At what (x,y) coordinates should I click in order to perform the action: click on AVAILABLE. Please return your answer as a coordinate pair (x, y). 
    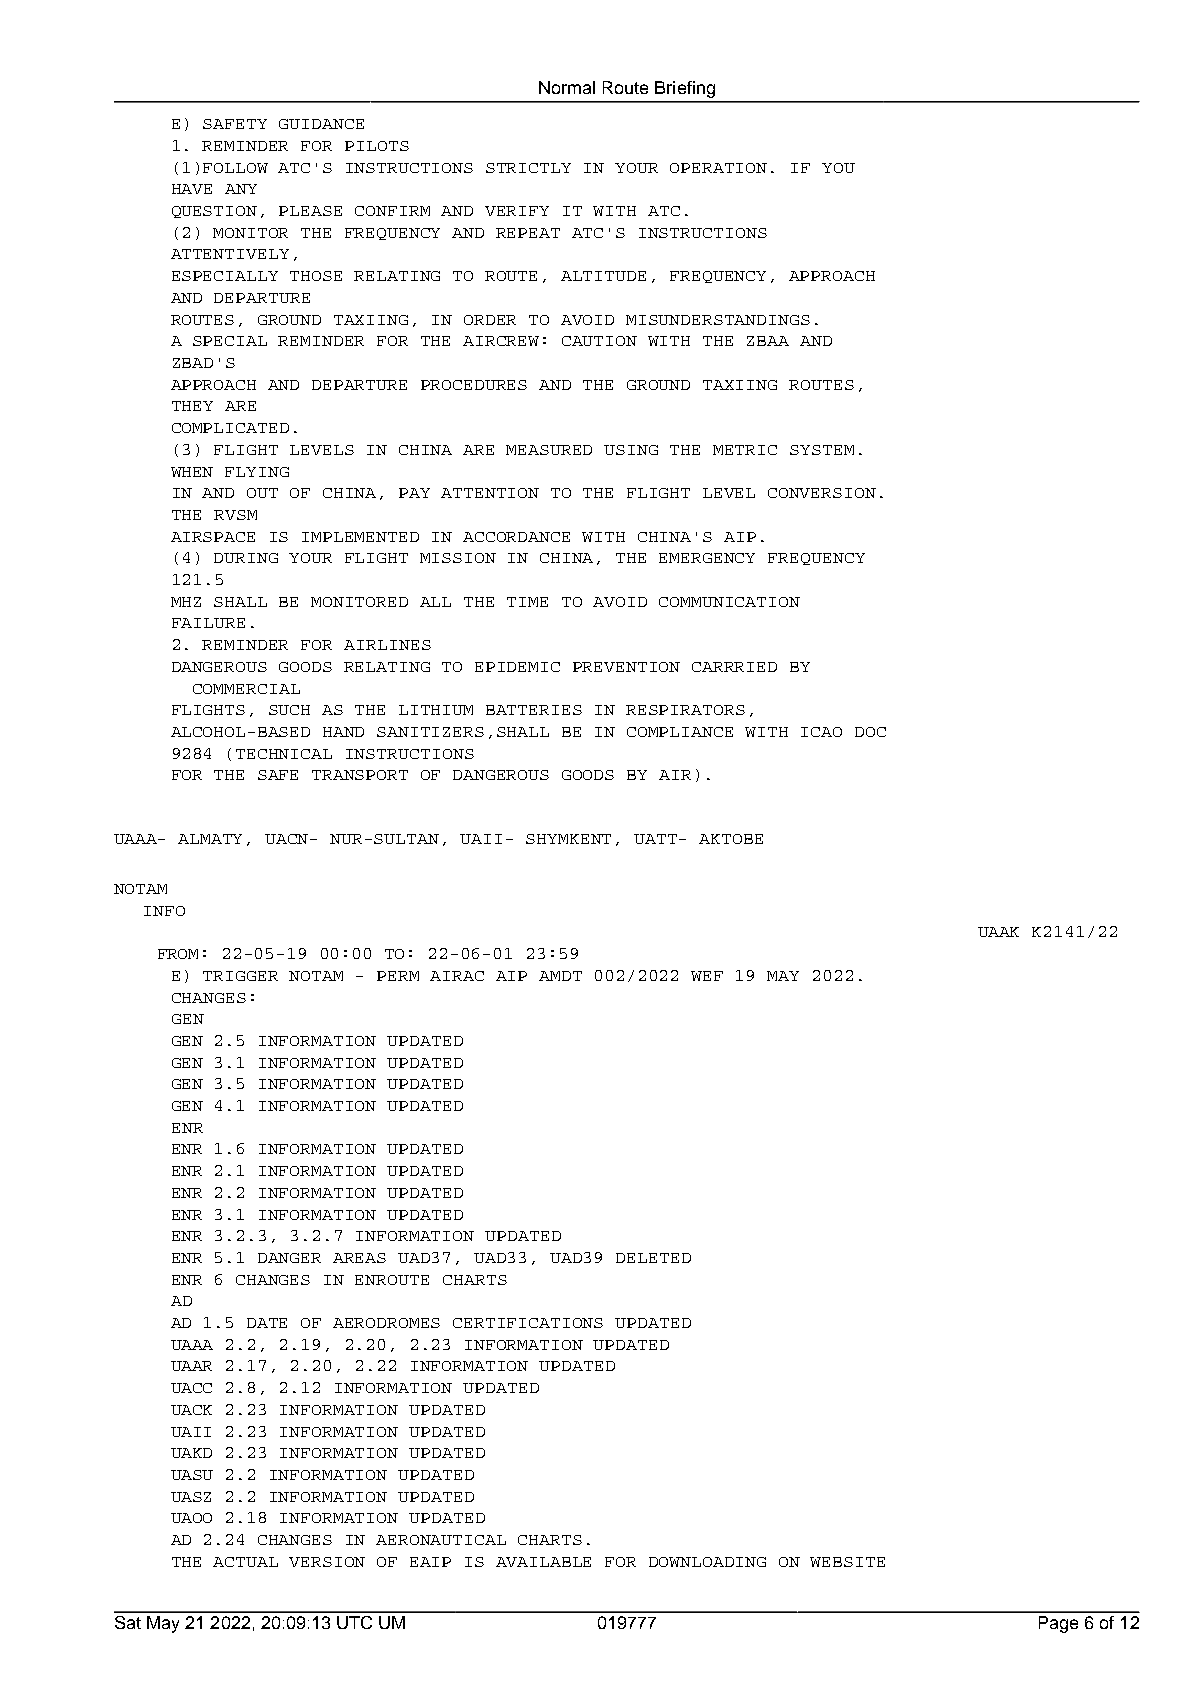
    Looking at the image, I should click on (543, 1562).
